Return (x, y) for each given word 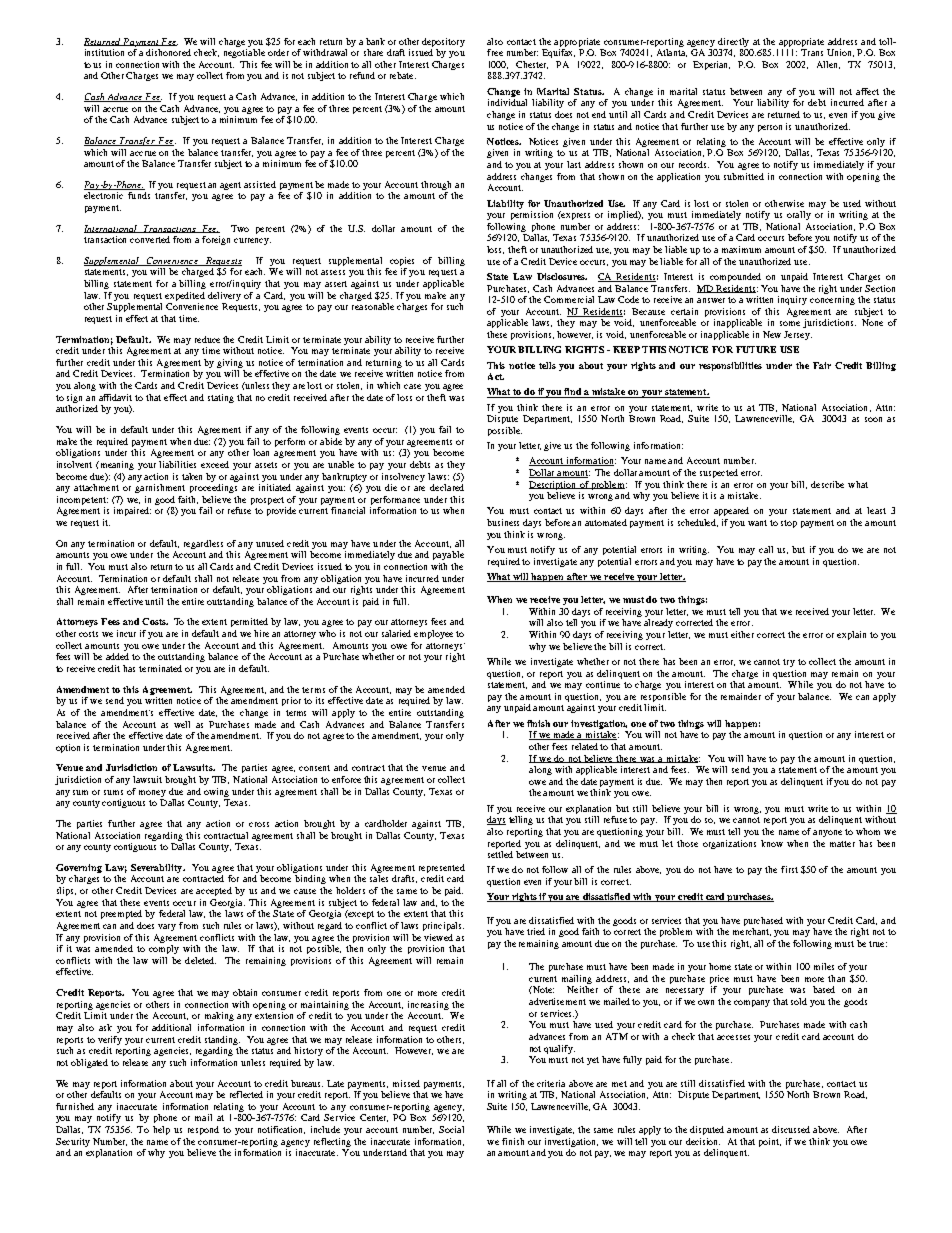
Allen (828, 65)
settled (500, 854)
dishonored (168, 52)
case (412, 386)
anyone (827, 833)
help (161, 1130)
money (152, 793)
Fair (822, 365)
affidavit (115, 397)
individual (507, 102)
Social (451, 1129)
